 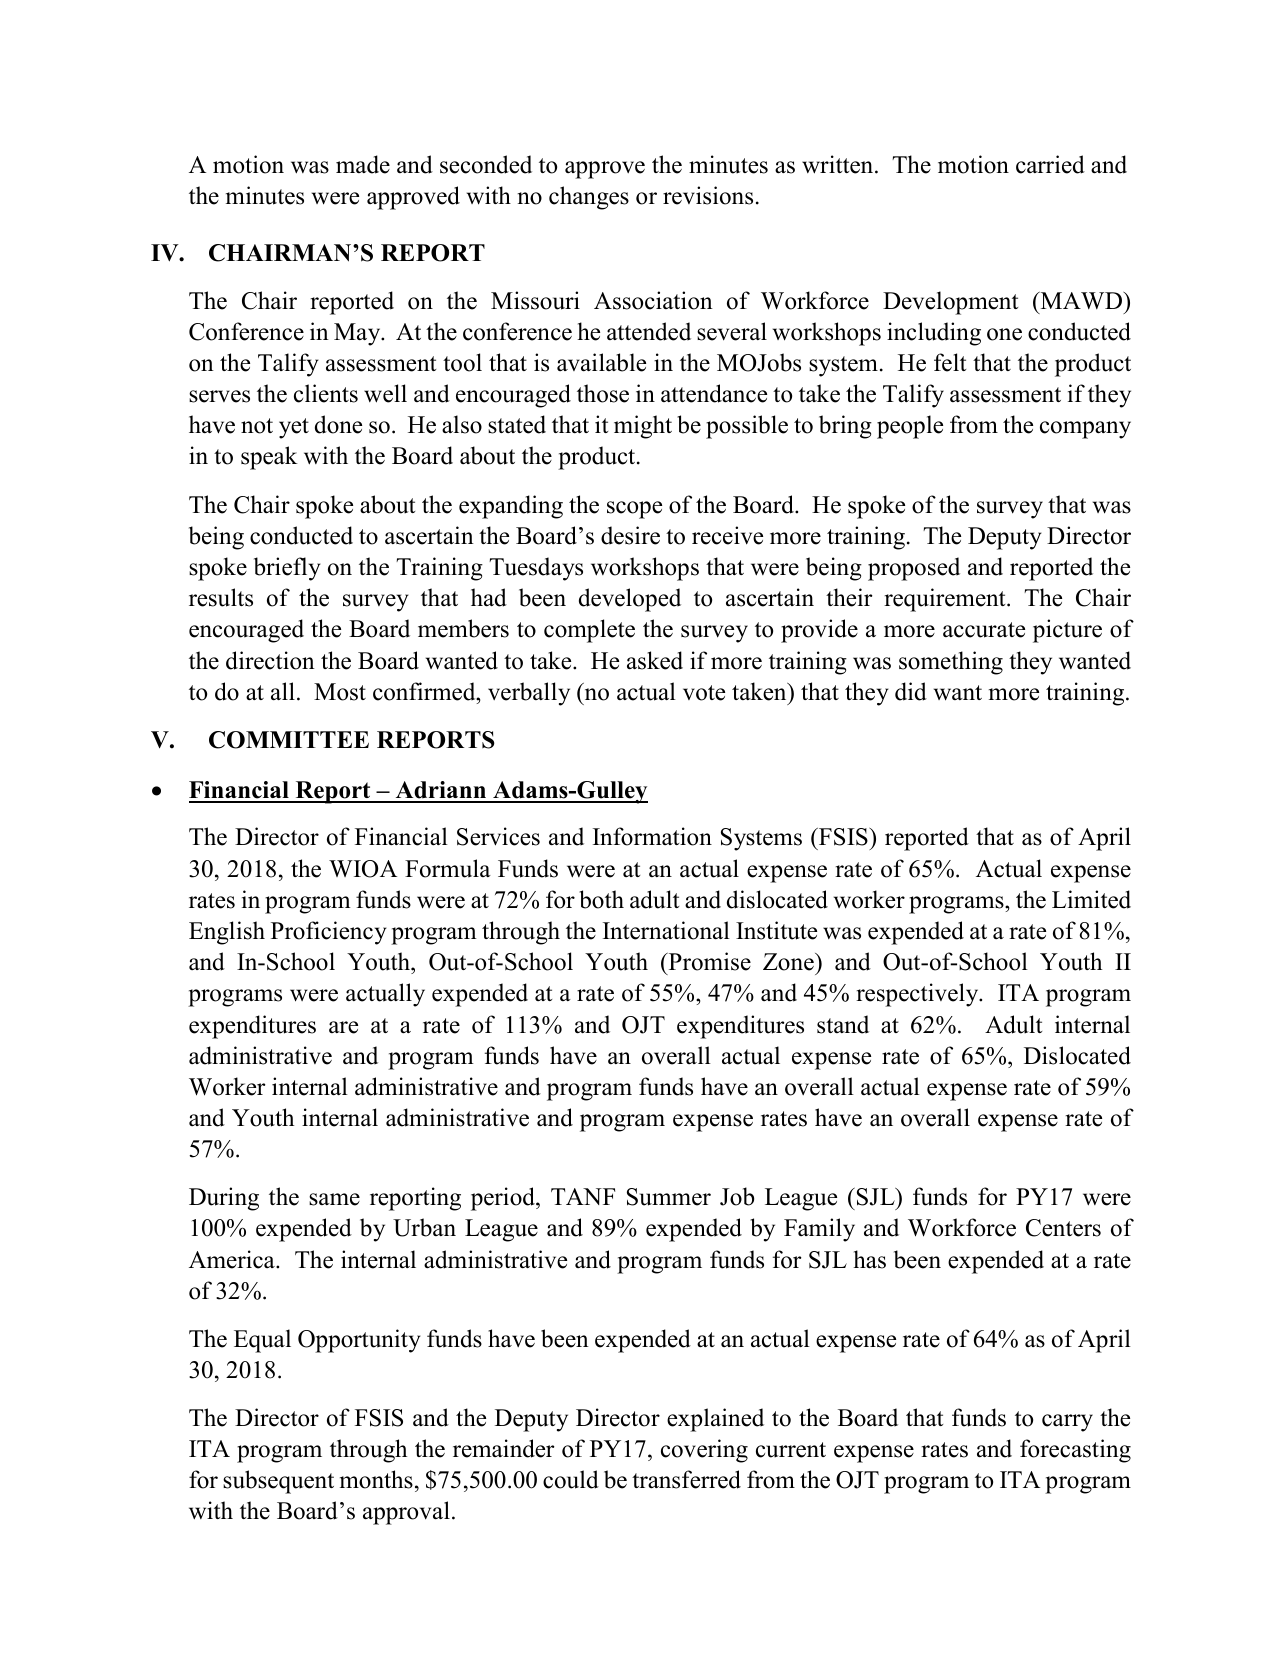 What do you see at coordinates (1050, 164) in the page?
I see `carried` at bounding box center [1050, 164].
